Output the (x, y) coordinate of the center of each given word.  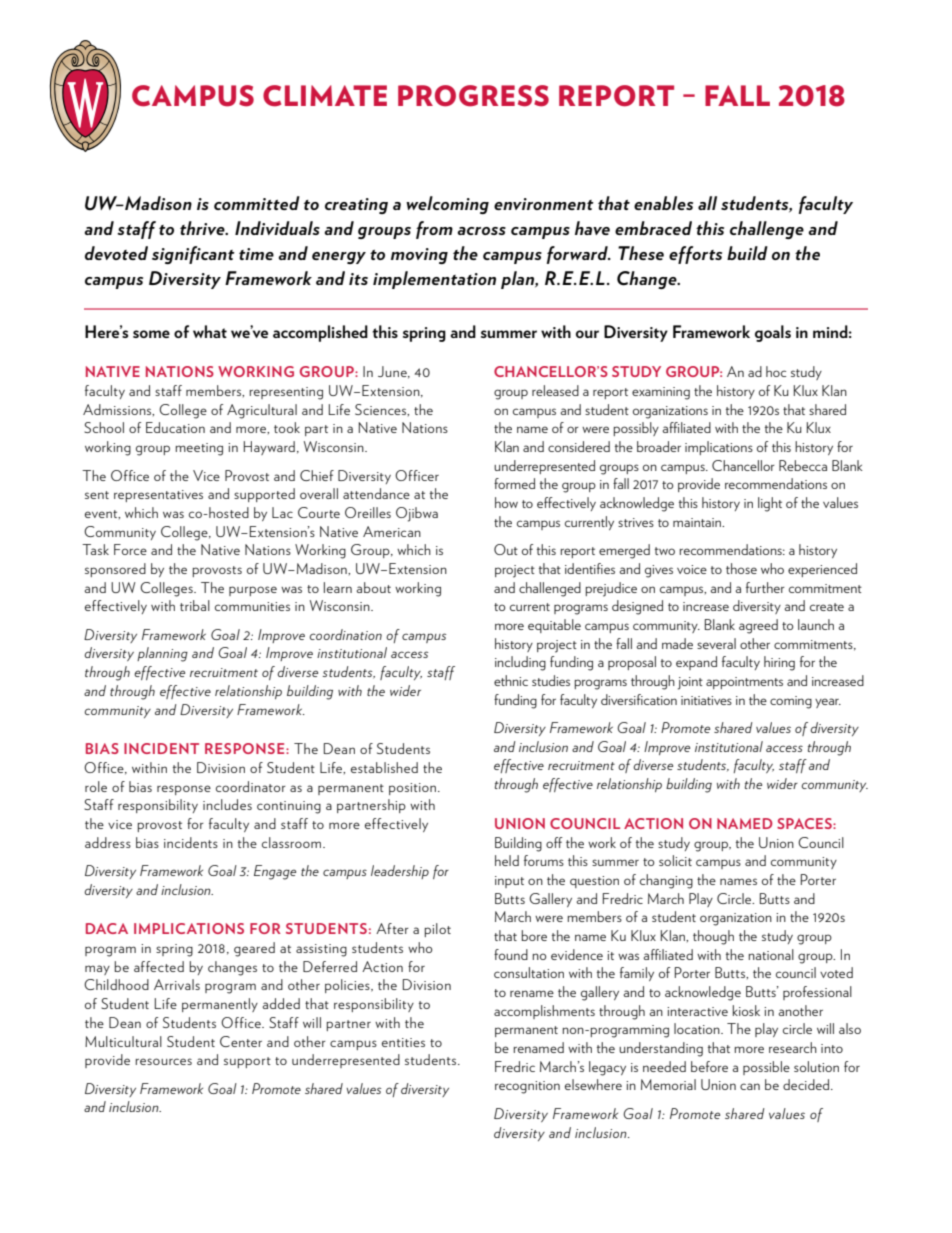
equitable (554, 626)
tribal (195, 605)
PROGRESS (473, 96)
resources (164, 1061)
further (765, 587)
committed (257, 203)
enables (663, 203)
